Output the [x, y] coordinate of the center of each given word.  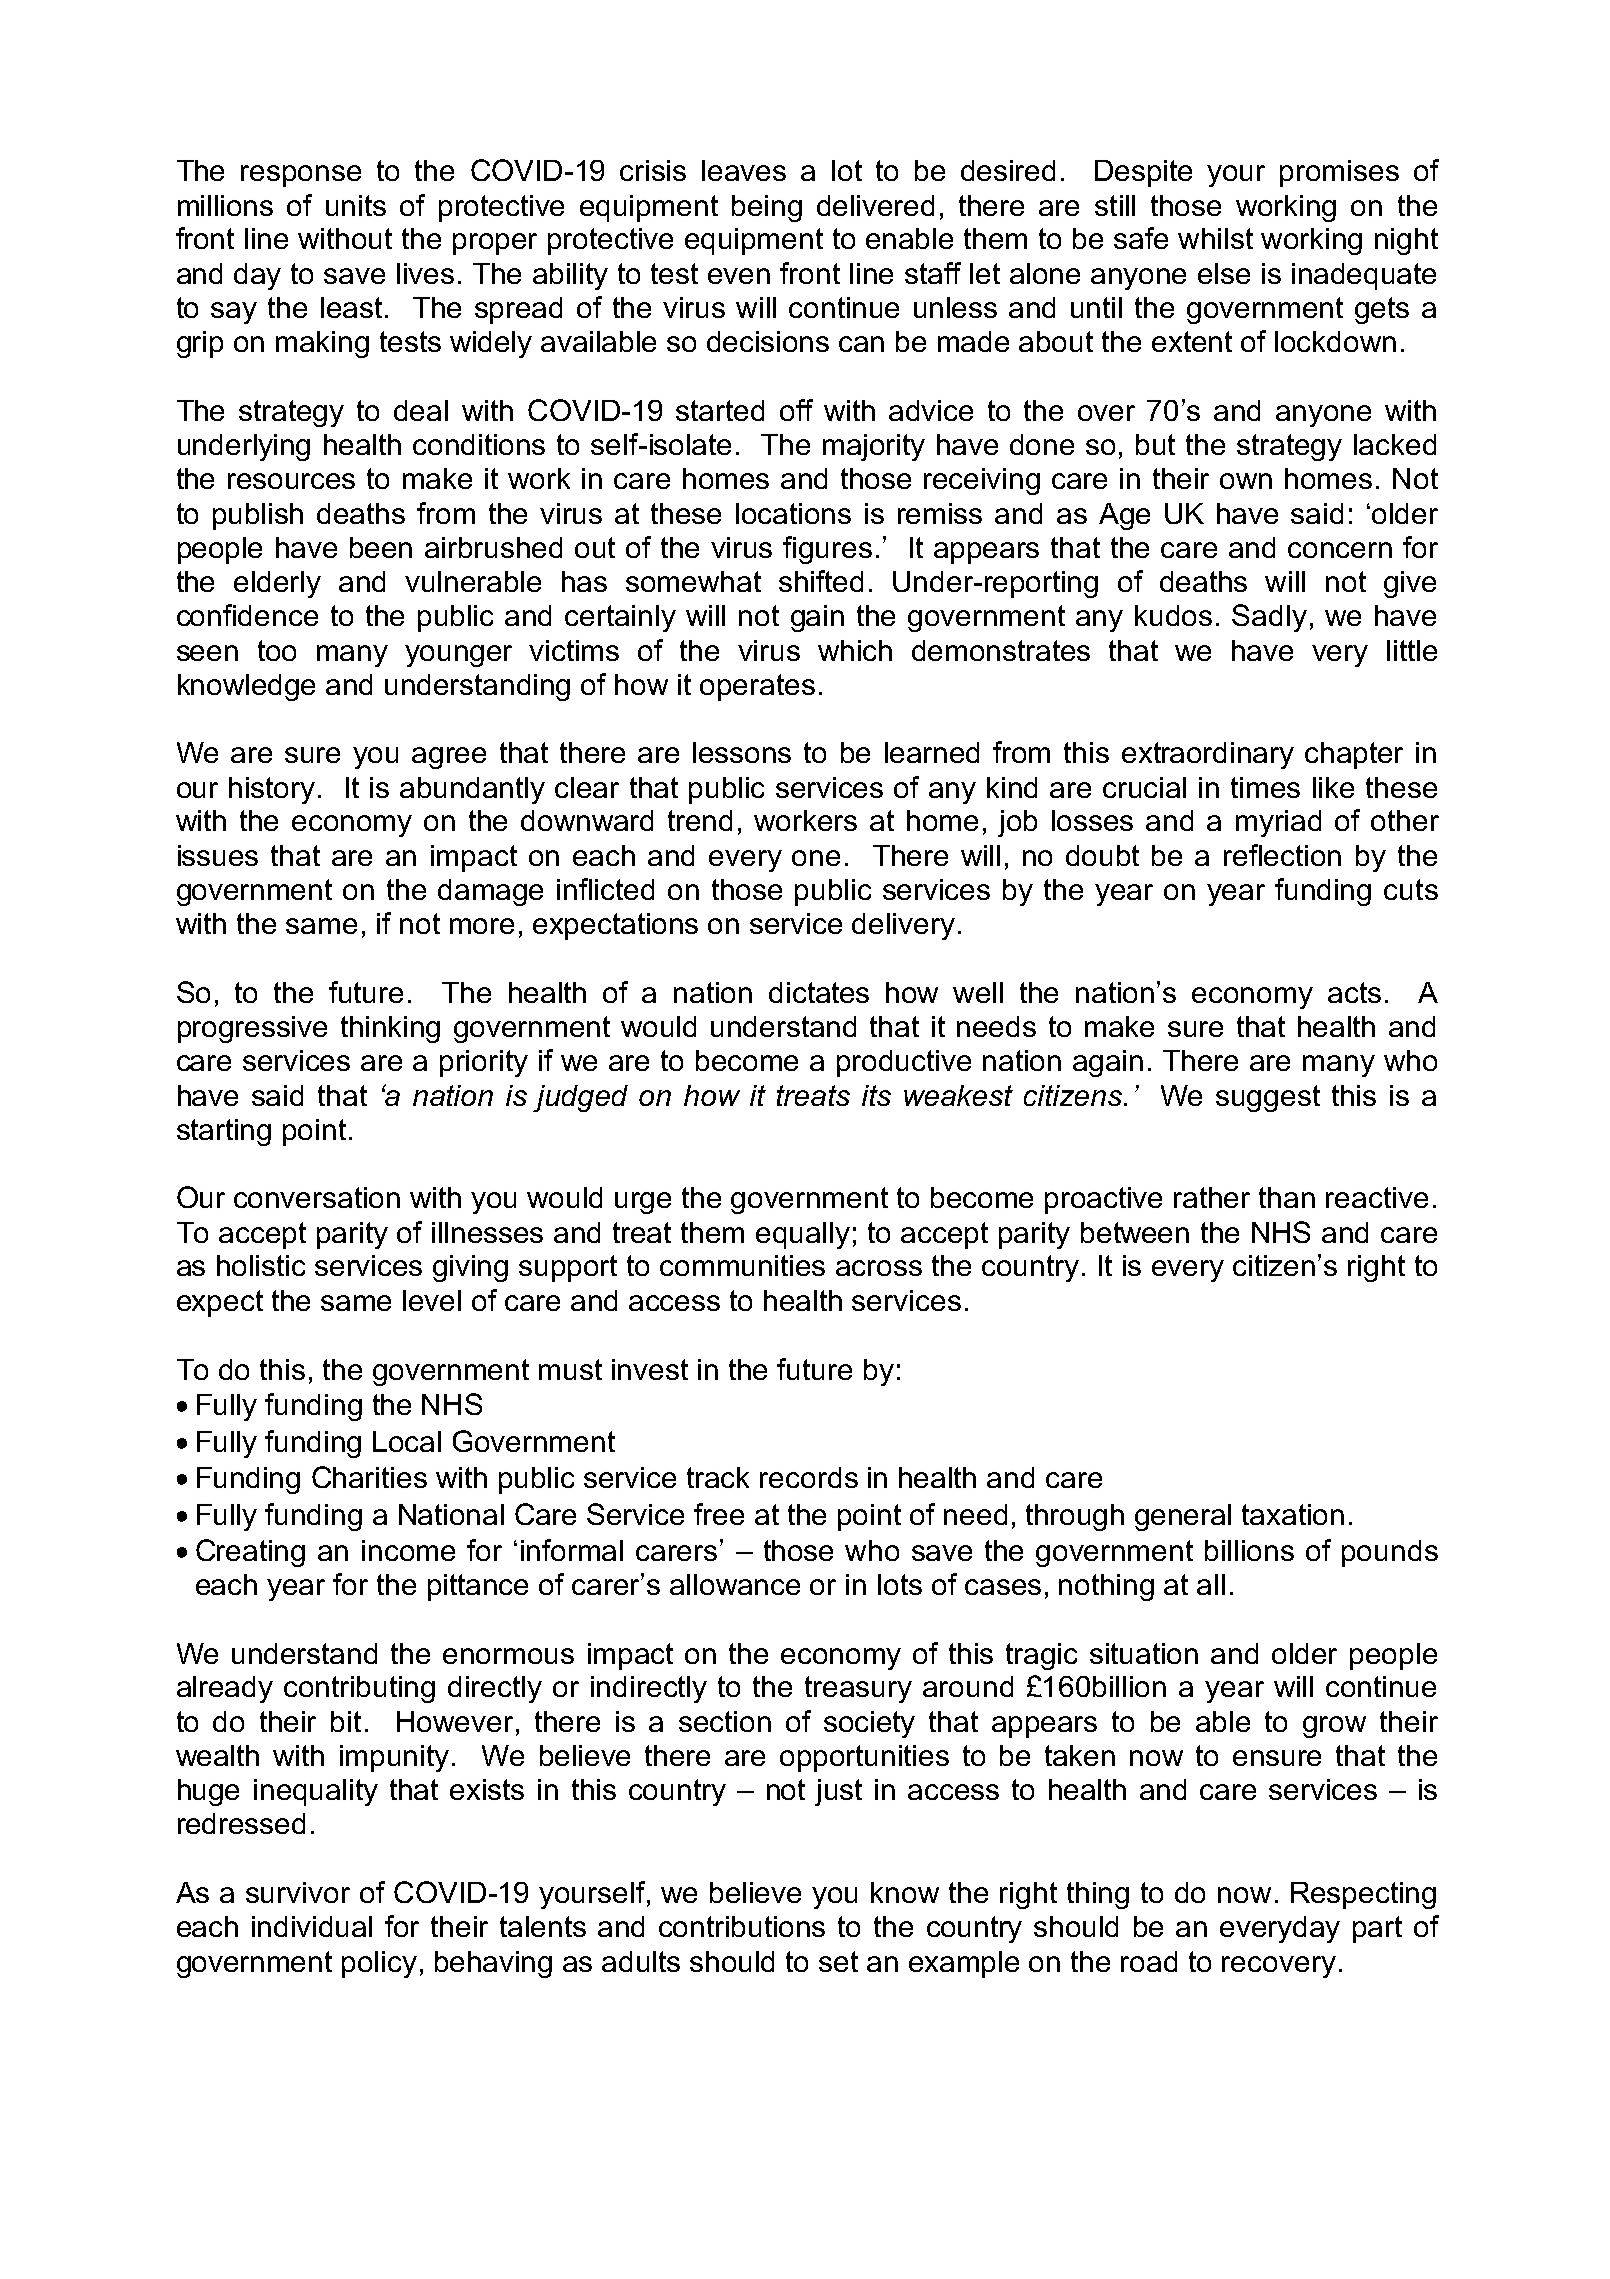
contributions [742, 1926]
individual [312, 1926]
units [356, 205]
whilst [1215, 238]
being [767, 208]
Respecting [1363, 1895]
